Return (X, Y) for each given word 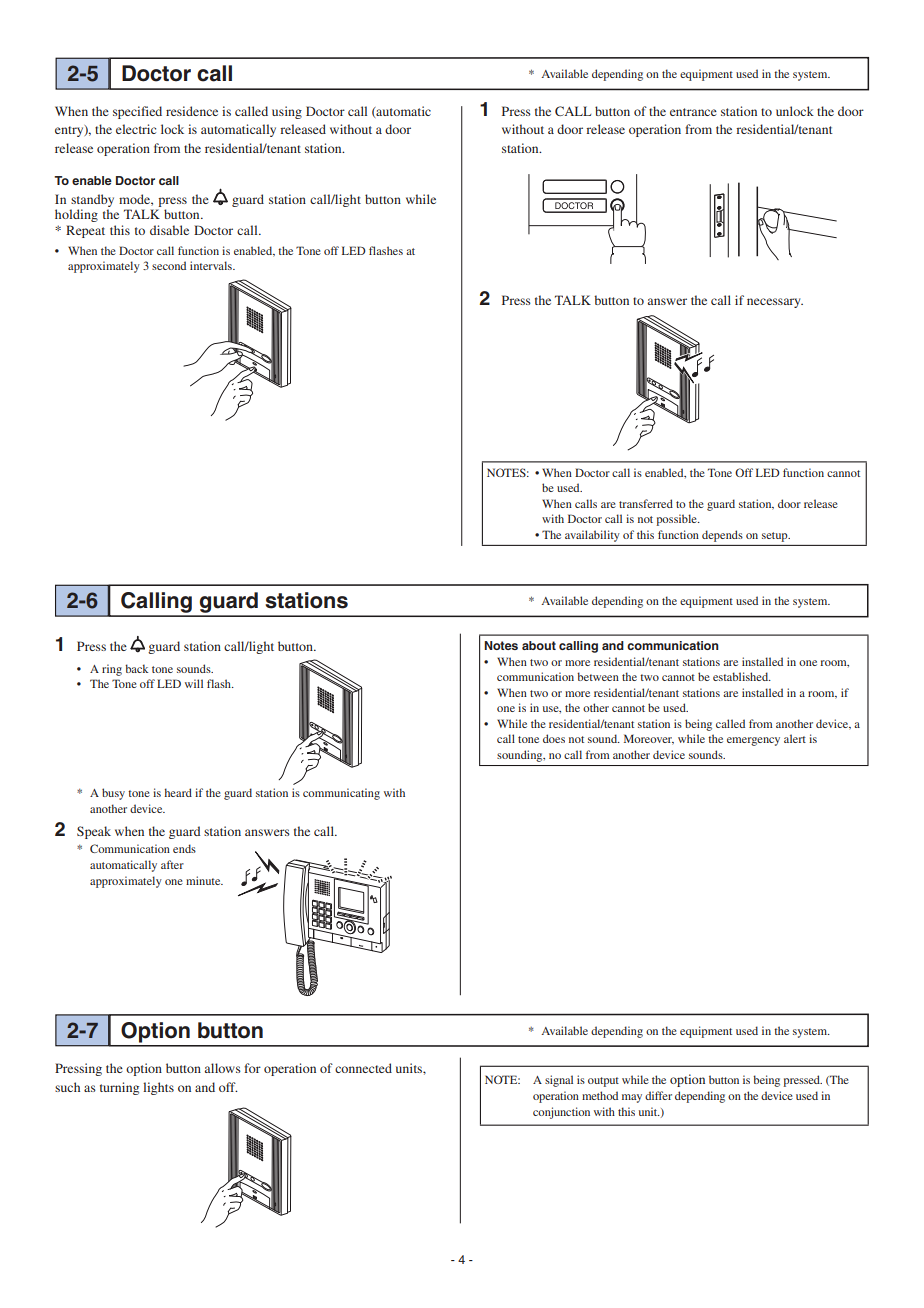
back (136, 668)
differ (658, 1095)
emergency (753, 741)
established (742, 676)
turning (119, 1088)
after (172, 864)
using (287, 112)
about (539, 645)
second (169, 265)
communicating (341, 794)
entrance (693, 112)
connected (363, 1068)
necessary (775, 303)
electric (136, 129)
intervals (212, 265)
